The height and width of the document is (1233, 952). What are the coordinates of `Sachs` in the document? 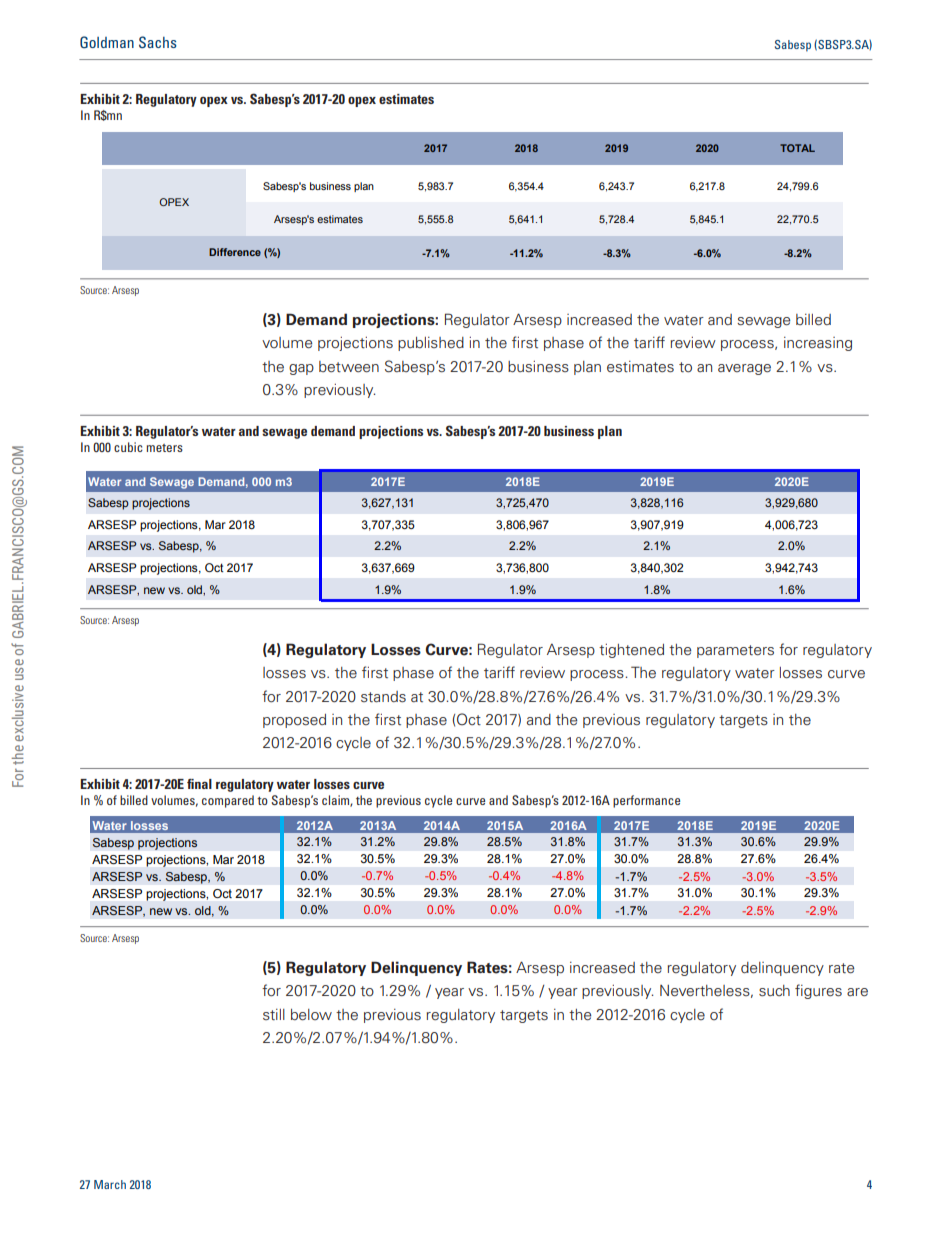 It's located at (158, 42).
